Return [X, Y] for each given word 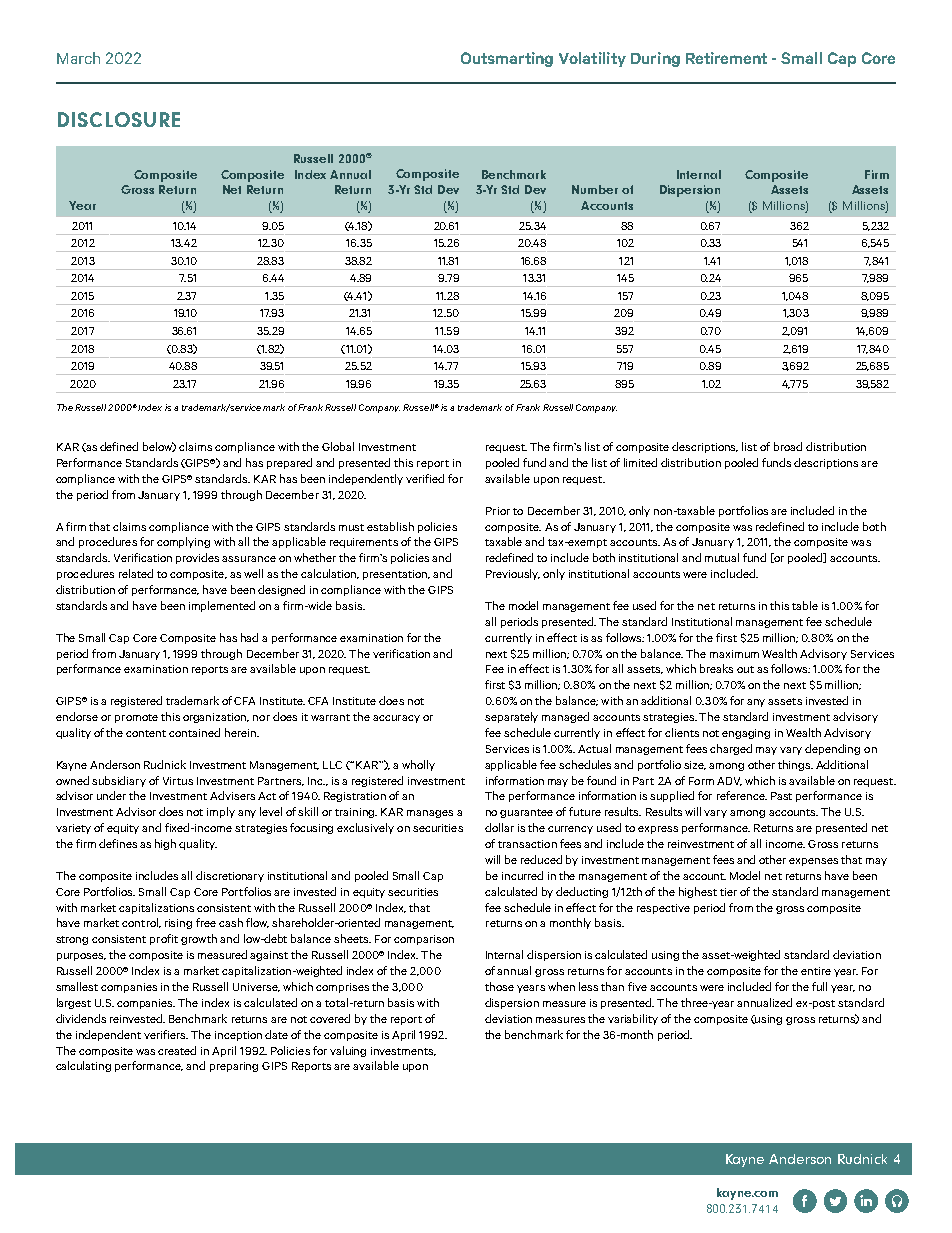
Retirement [726, 58]
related [136, 573]
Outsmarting [507, 59]
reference [742, 795]
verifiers [166, 1034]
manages [430, 814]
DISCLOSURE [119, 119]
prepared [289, 463]
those [499, 986]
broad [788, 446]
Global [338, 446]
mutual [722, 557]
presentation [396, 575]
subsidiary [119, 781]
